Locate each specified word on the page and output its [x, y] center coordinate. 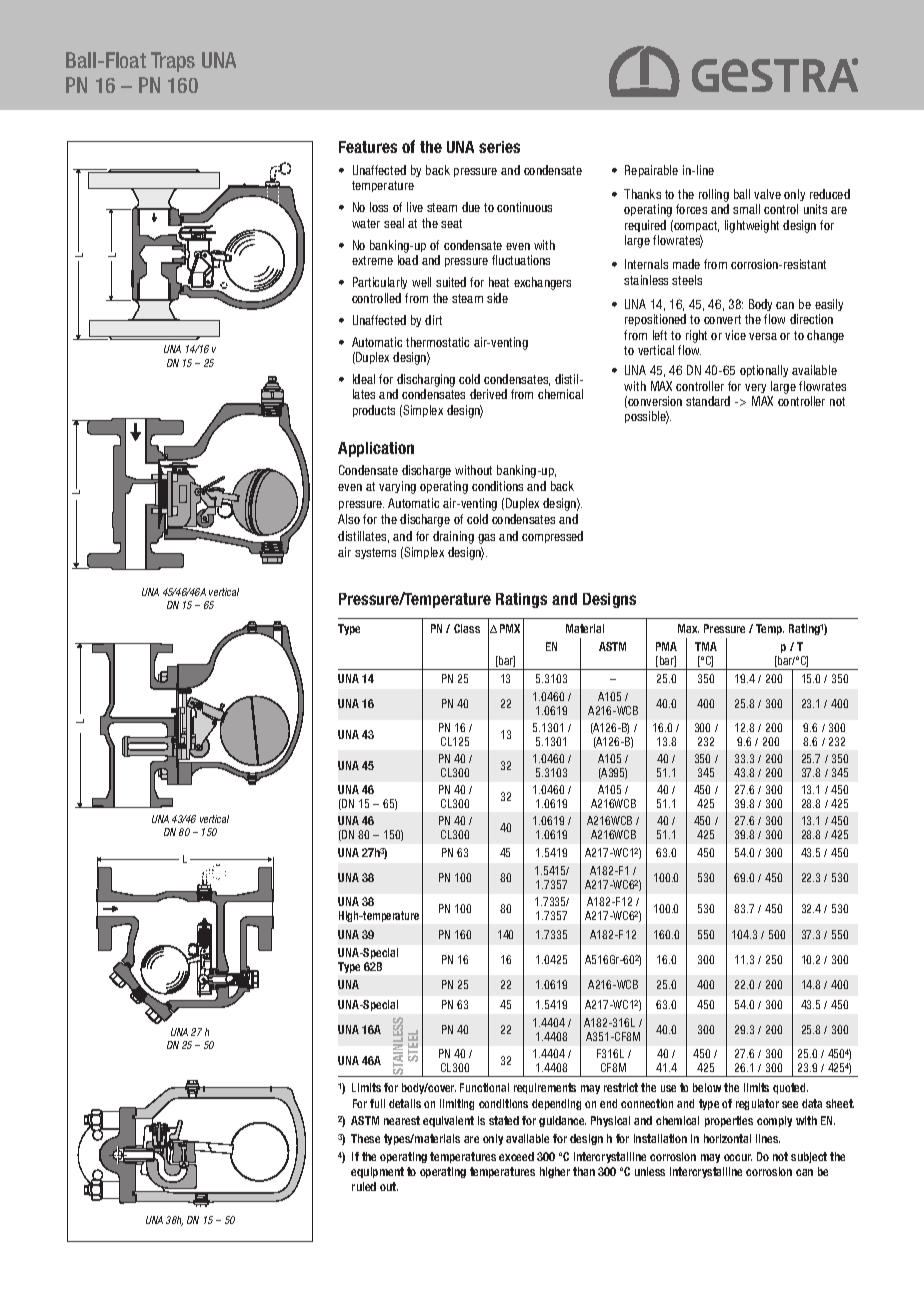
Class [467, 628]
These [365, 1138]
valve [767, 194]
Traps [173, 62]
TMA [706, 646]
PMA [666, 646]
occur [738, 1157]
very [755, 388]
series [499, 147]
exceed [516, 1156]
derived [488, 394]
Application [376, 449]
